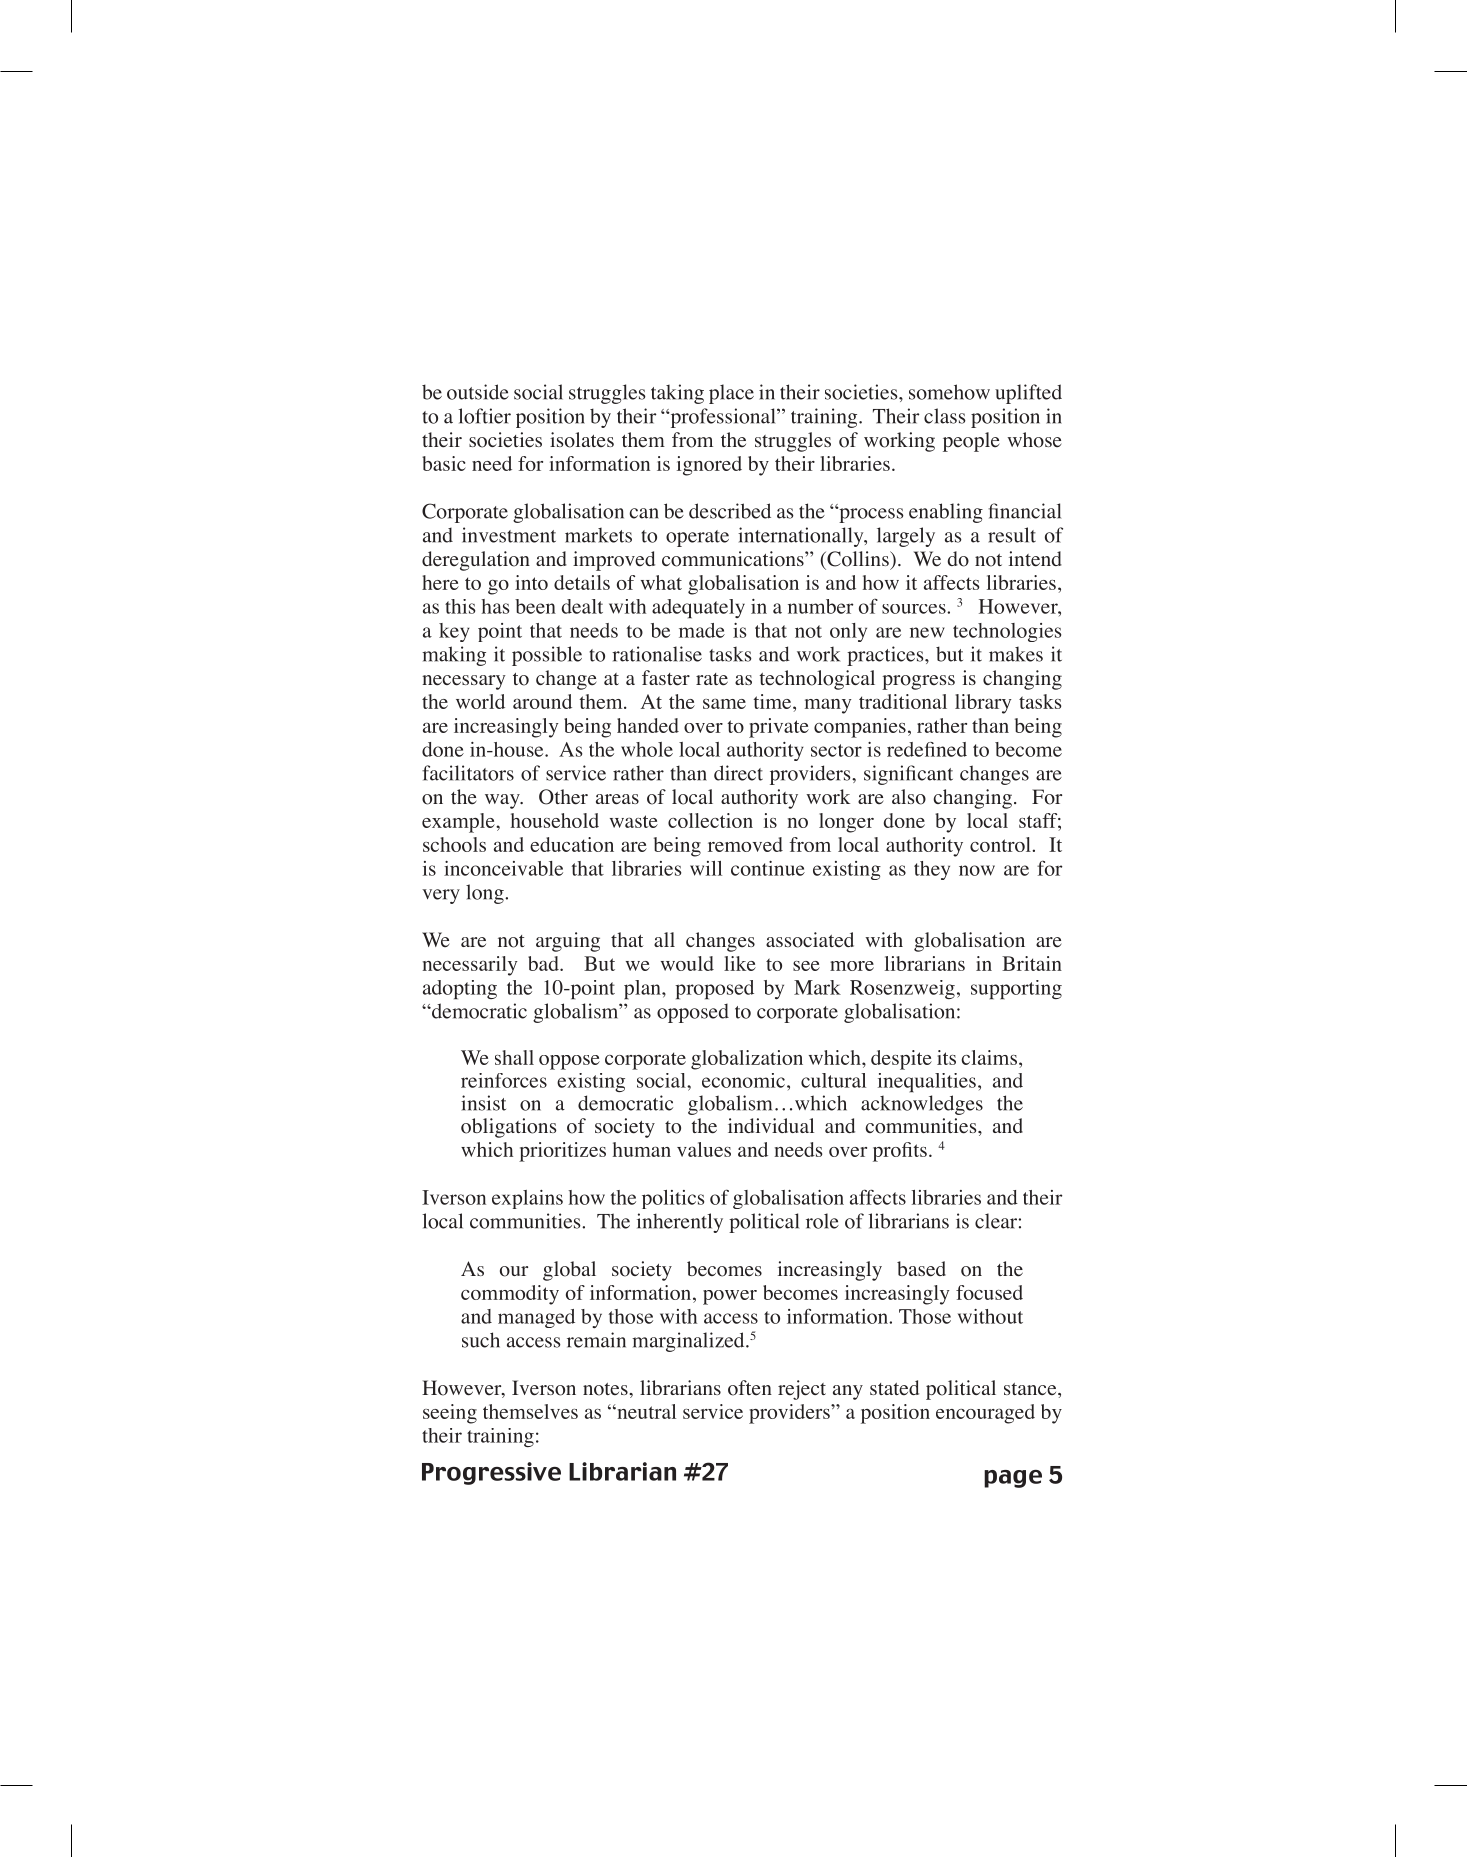 The image size is (1467, 1857). I want to click on often, so click(750, 1388).
